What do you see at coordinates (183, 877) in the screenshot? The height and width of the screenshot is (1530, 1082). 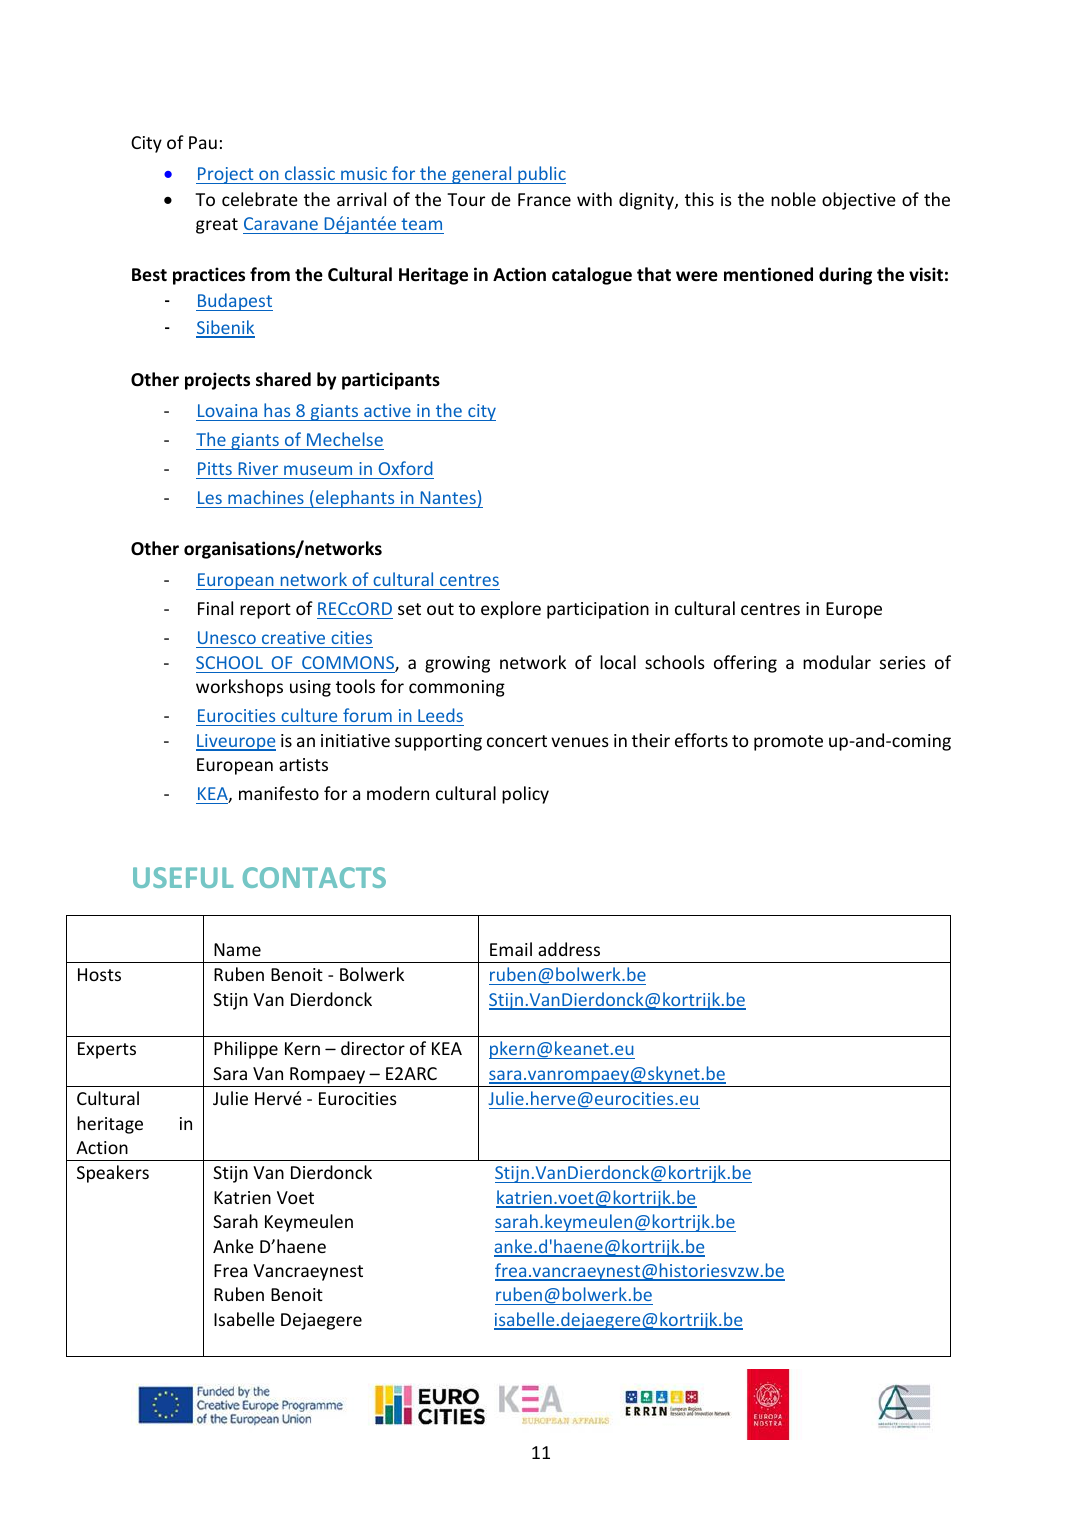 I see `USEFUL` at bounding box center [183, 877].
